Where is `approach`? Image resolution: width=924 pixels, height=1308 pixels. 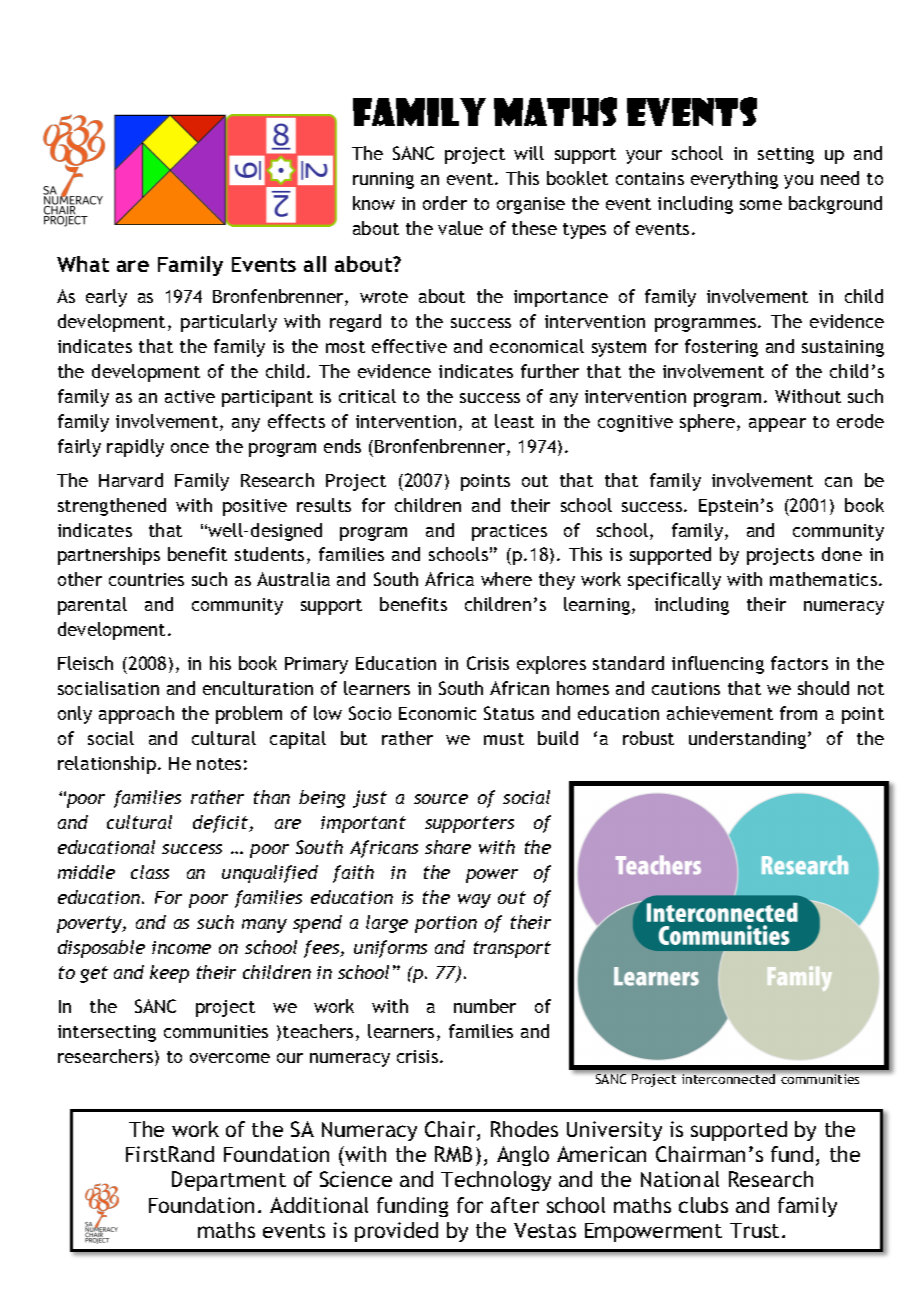
approach is located at coordinates (136, 715).
